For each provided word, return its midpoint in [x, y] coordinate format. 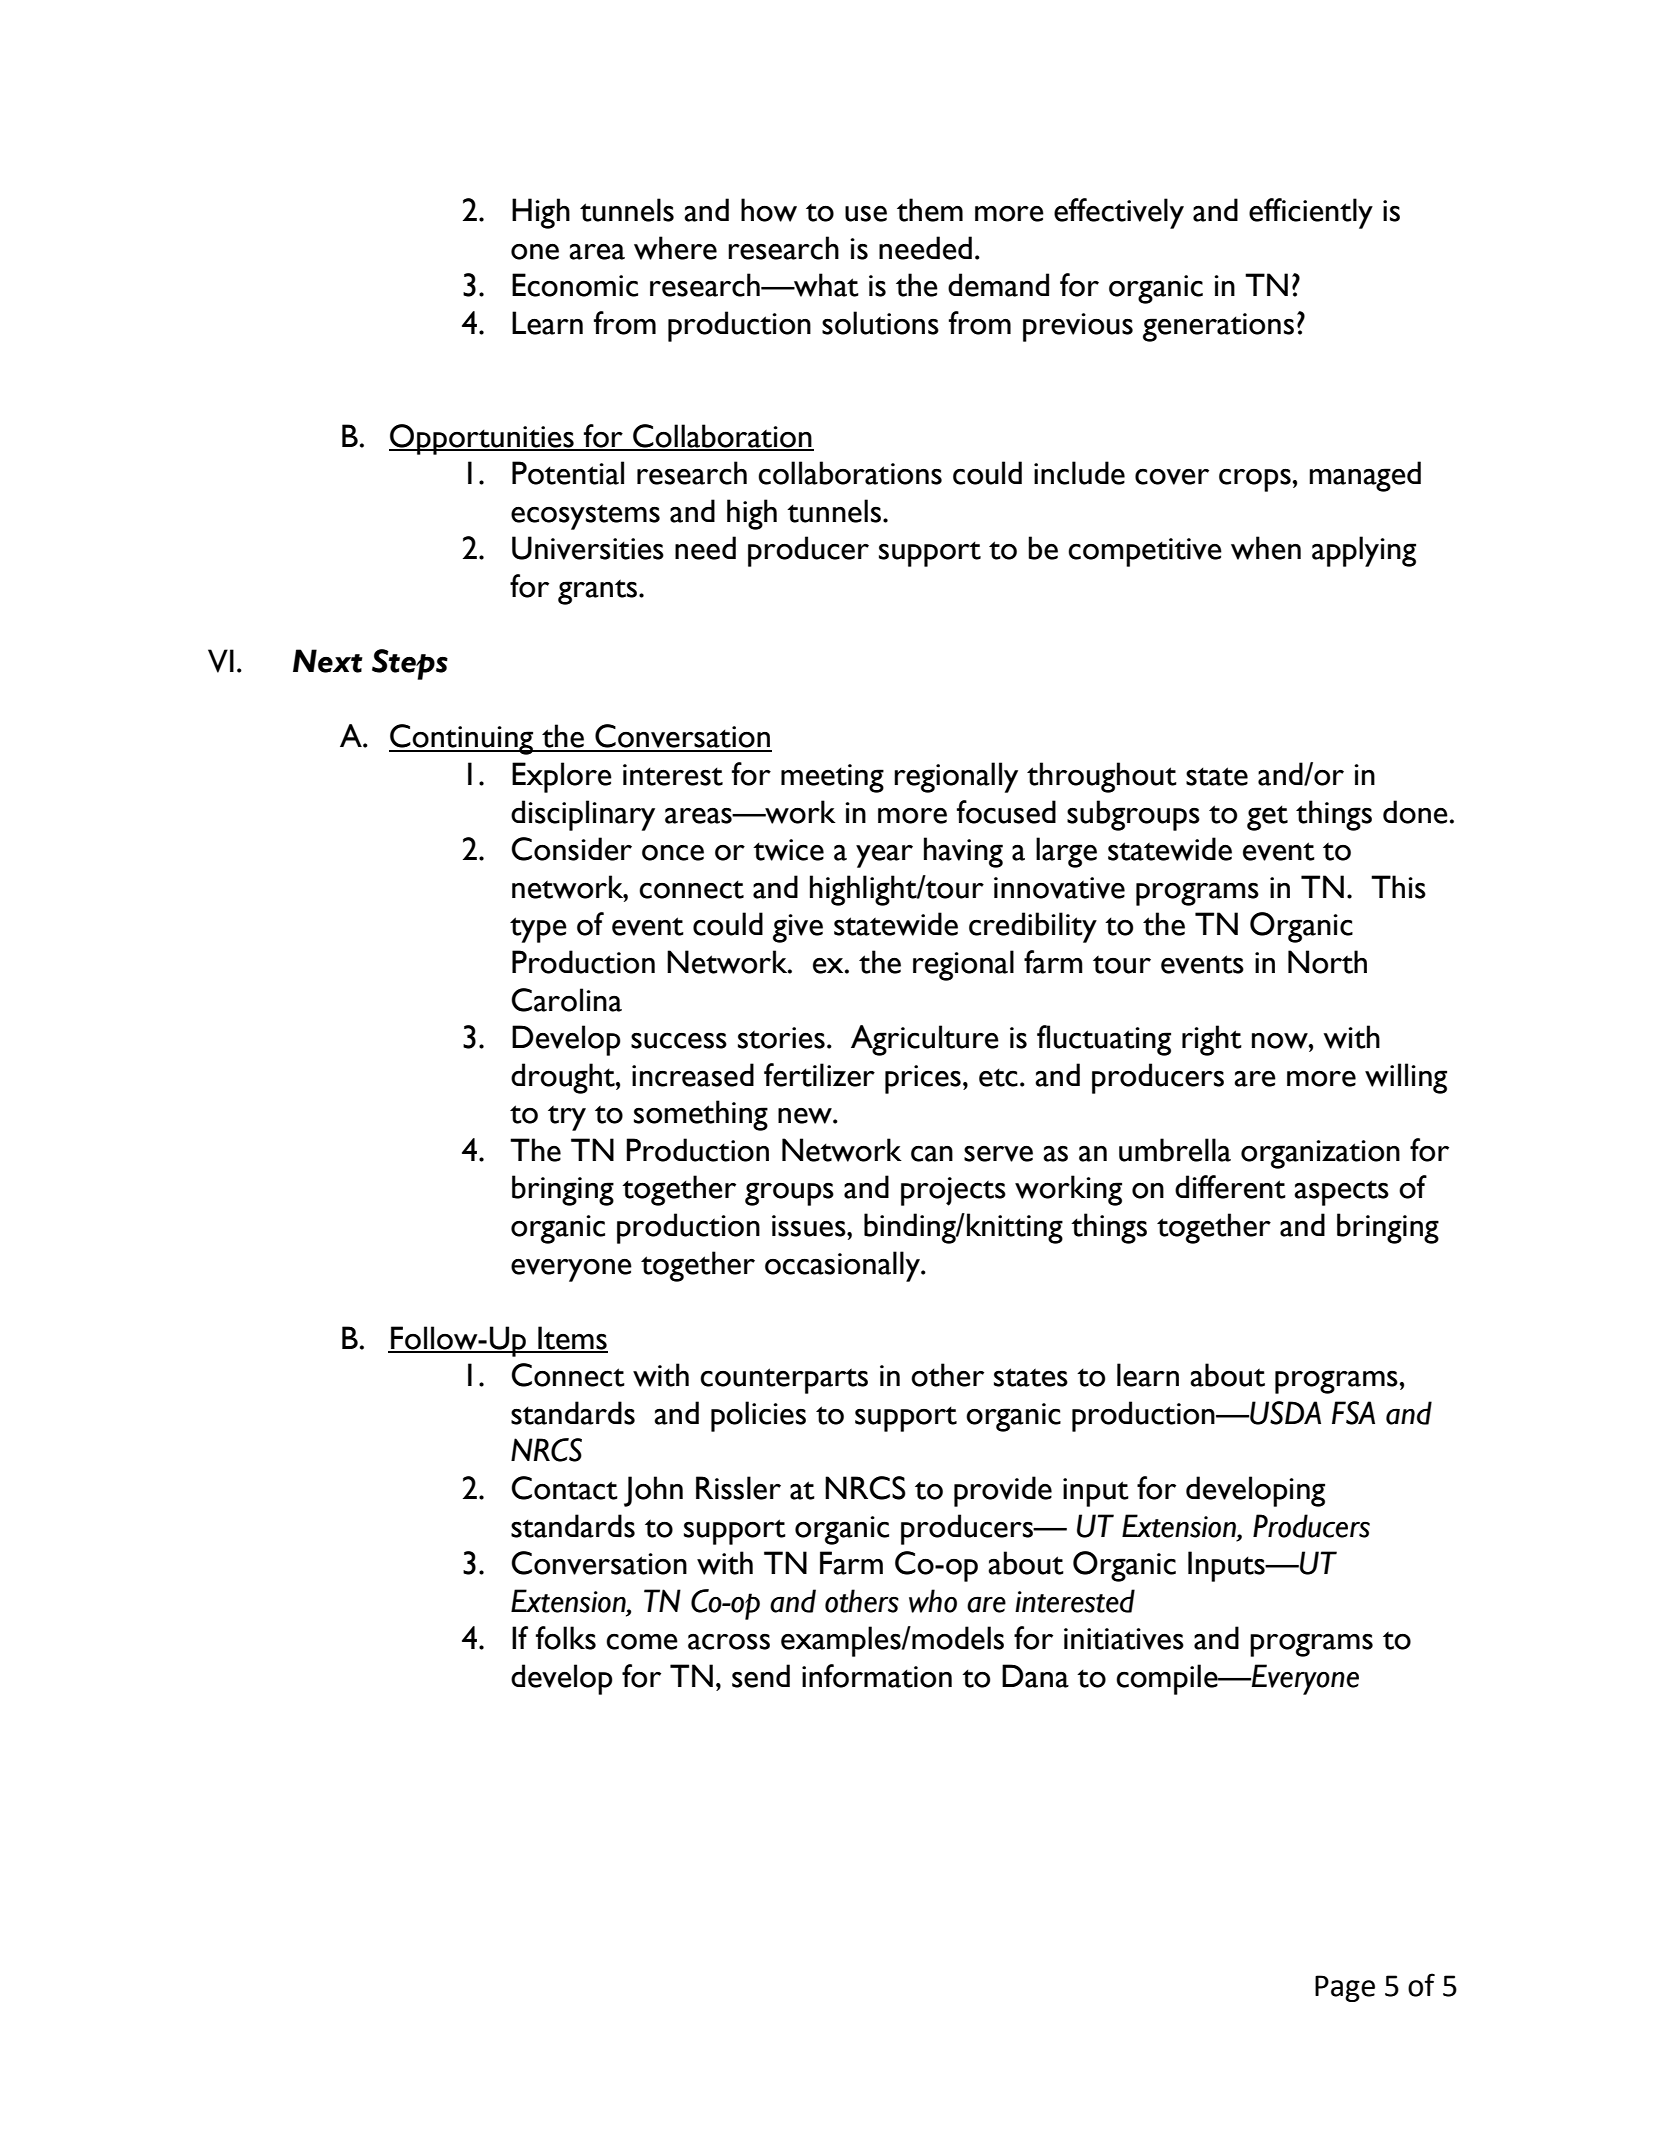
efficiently [1311, 213]
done [1415, 812]
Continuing [462, 739]
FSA [1353, 1413]
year [884, 856]
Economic [575, 285]
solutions [880, 323]
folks [566, 1638]
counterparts [784, 1381]
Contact [564, 1488]
